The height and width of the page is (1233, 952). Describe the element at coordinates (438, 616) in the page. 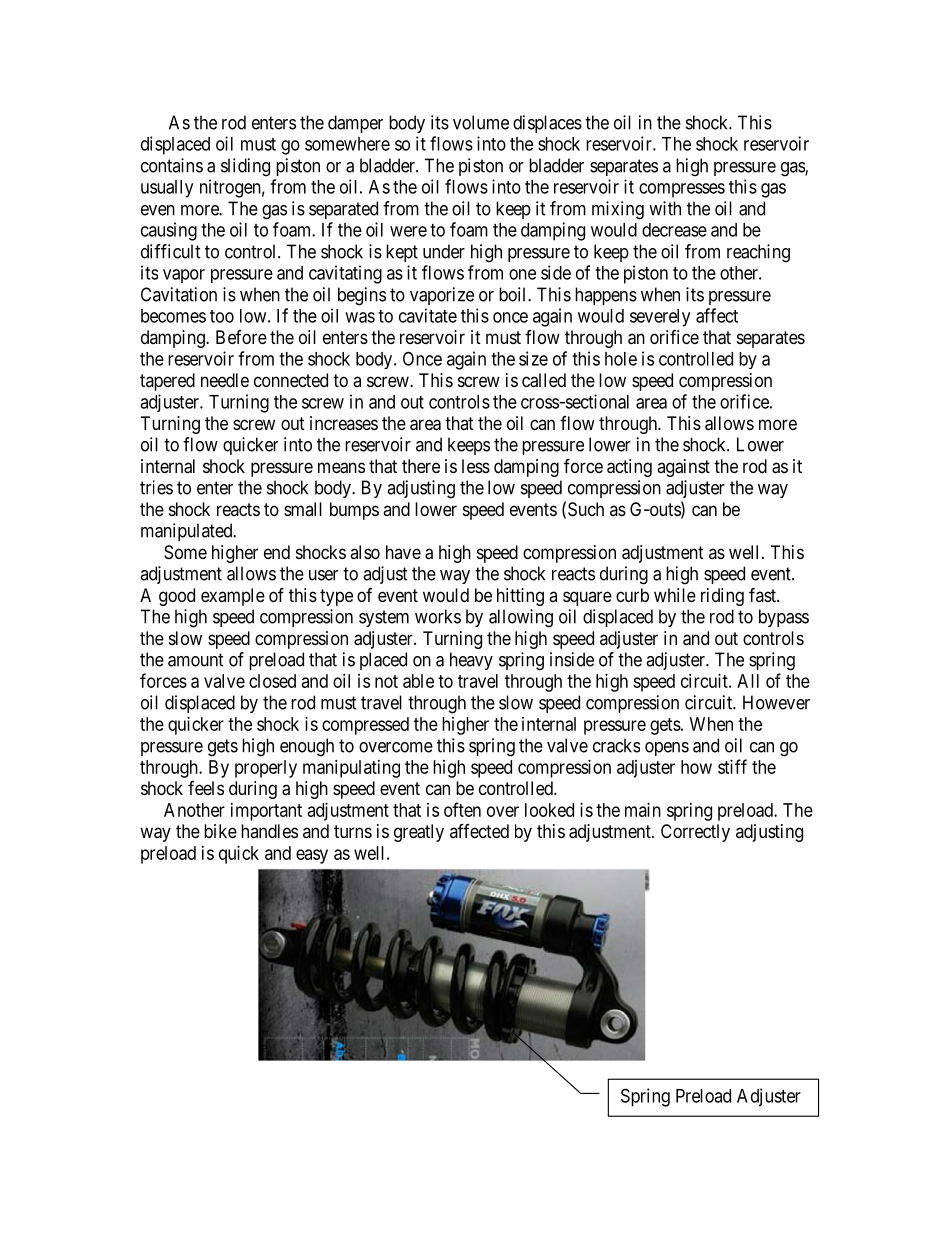

I see `works` at that location.
